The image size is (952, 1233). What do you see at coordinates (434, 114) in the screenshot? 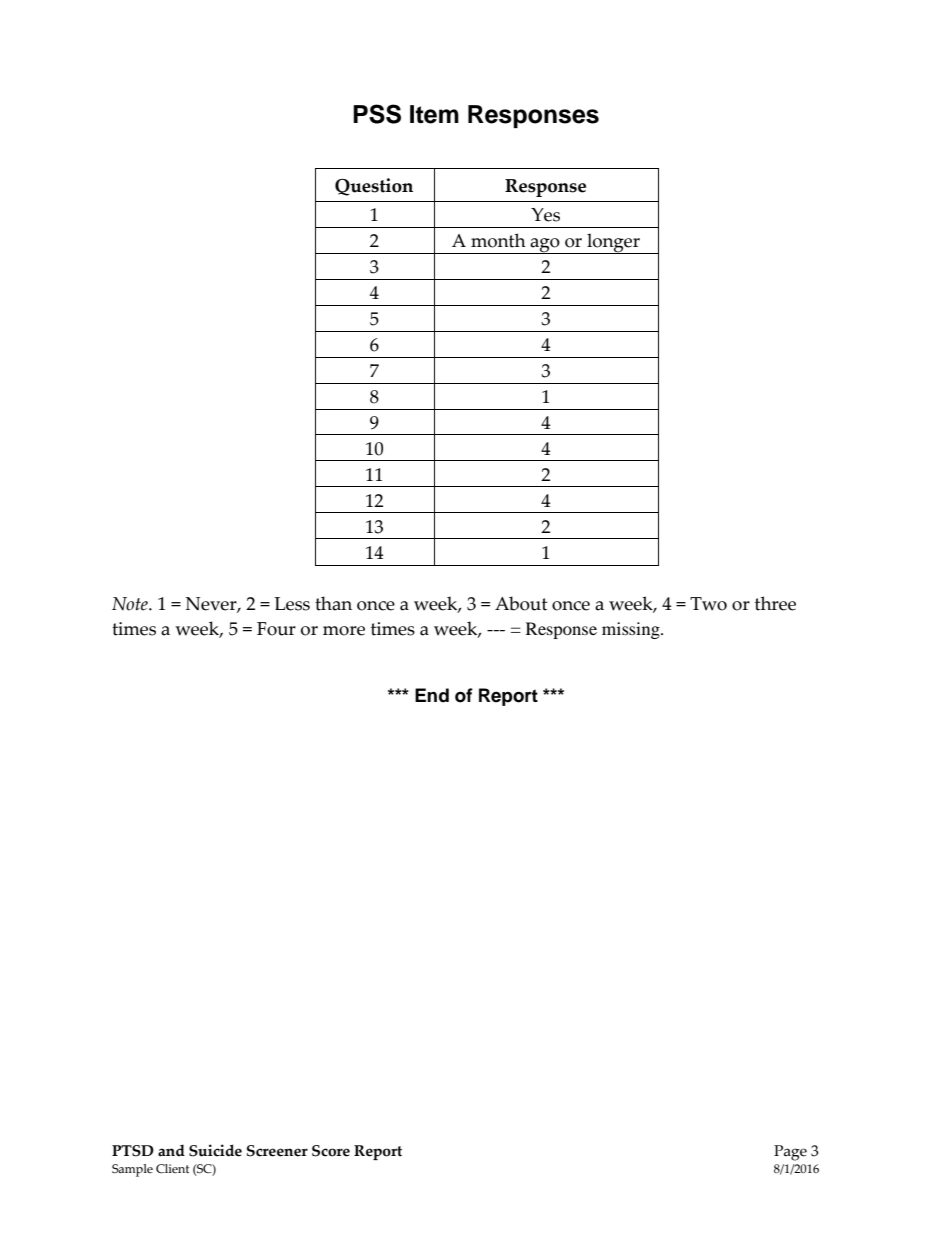
I see `Item` at bounding box center [434, 114].
